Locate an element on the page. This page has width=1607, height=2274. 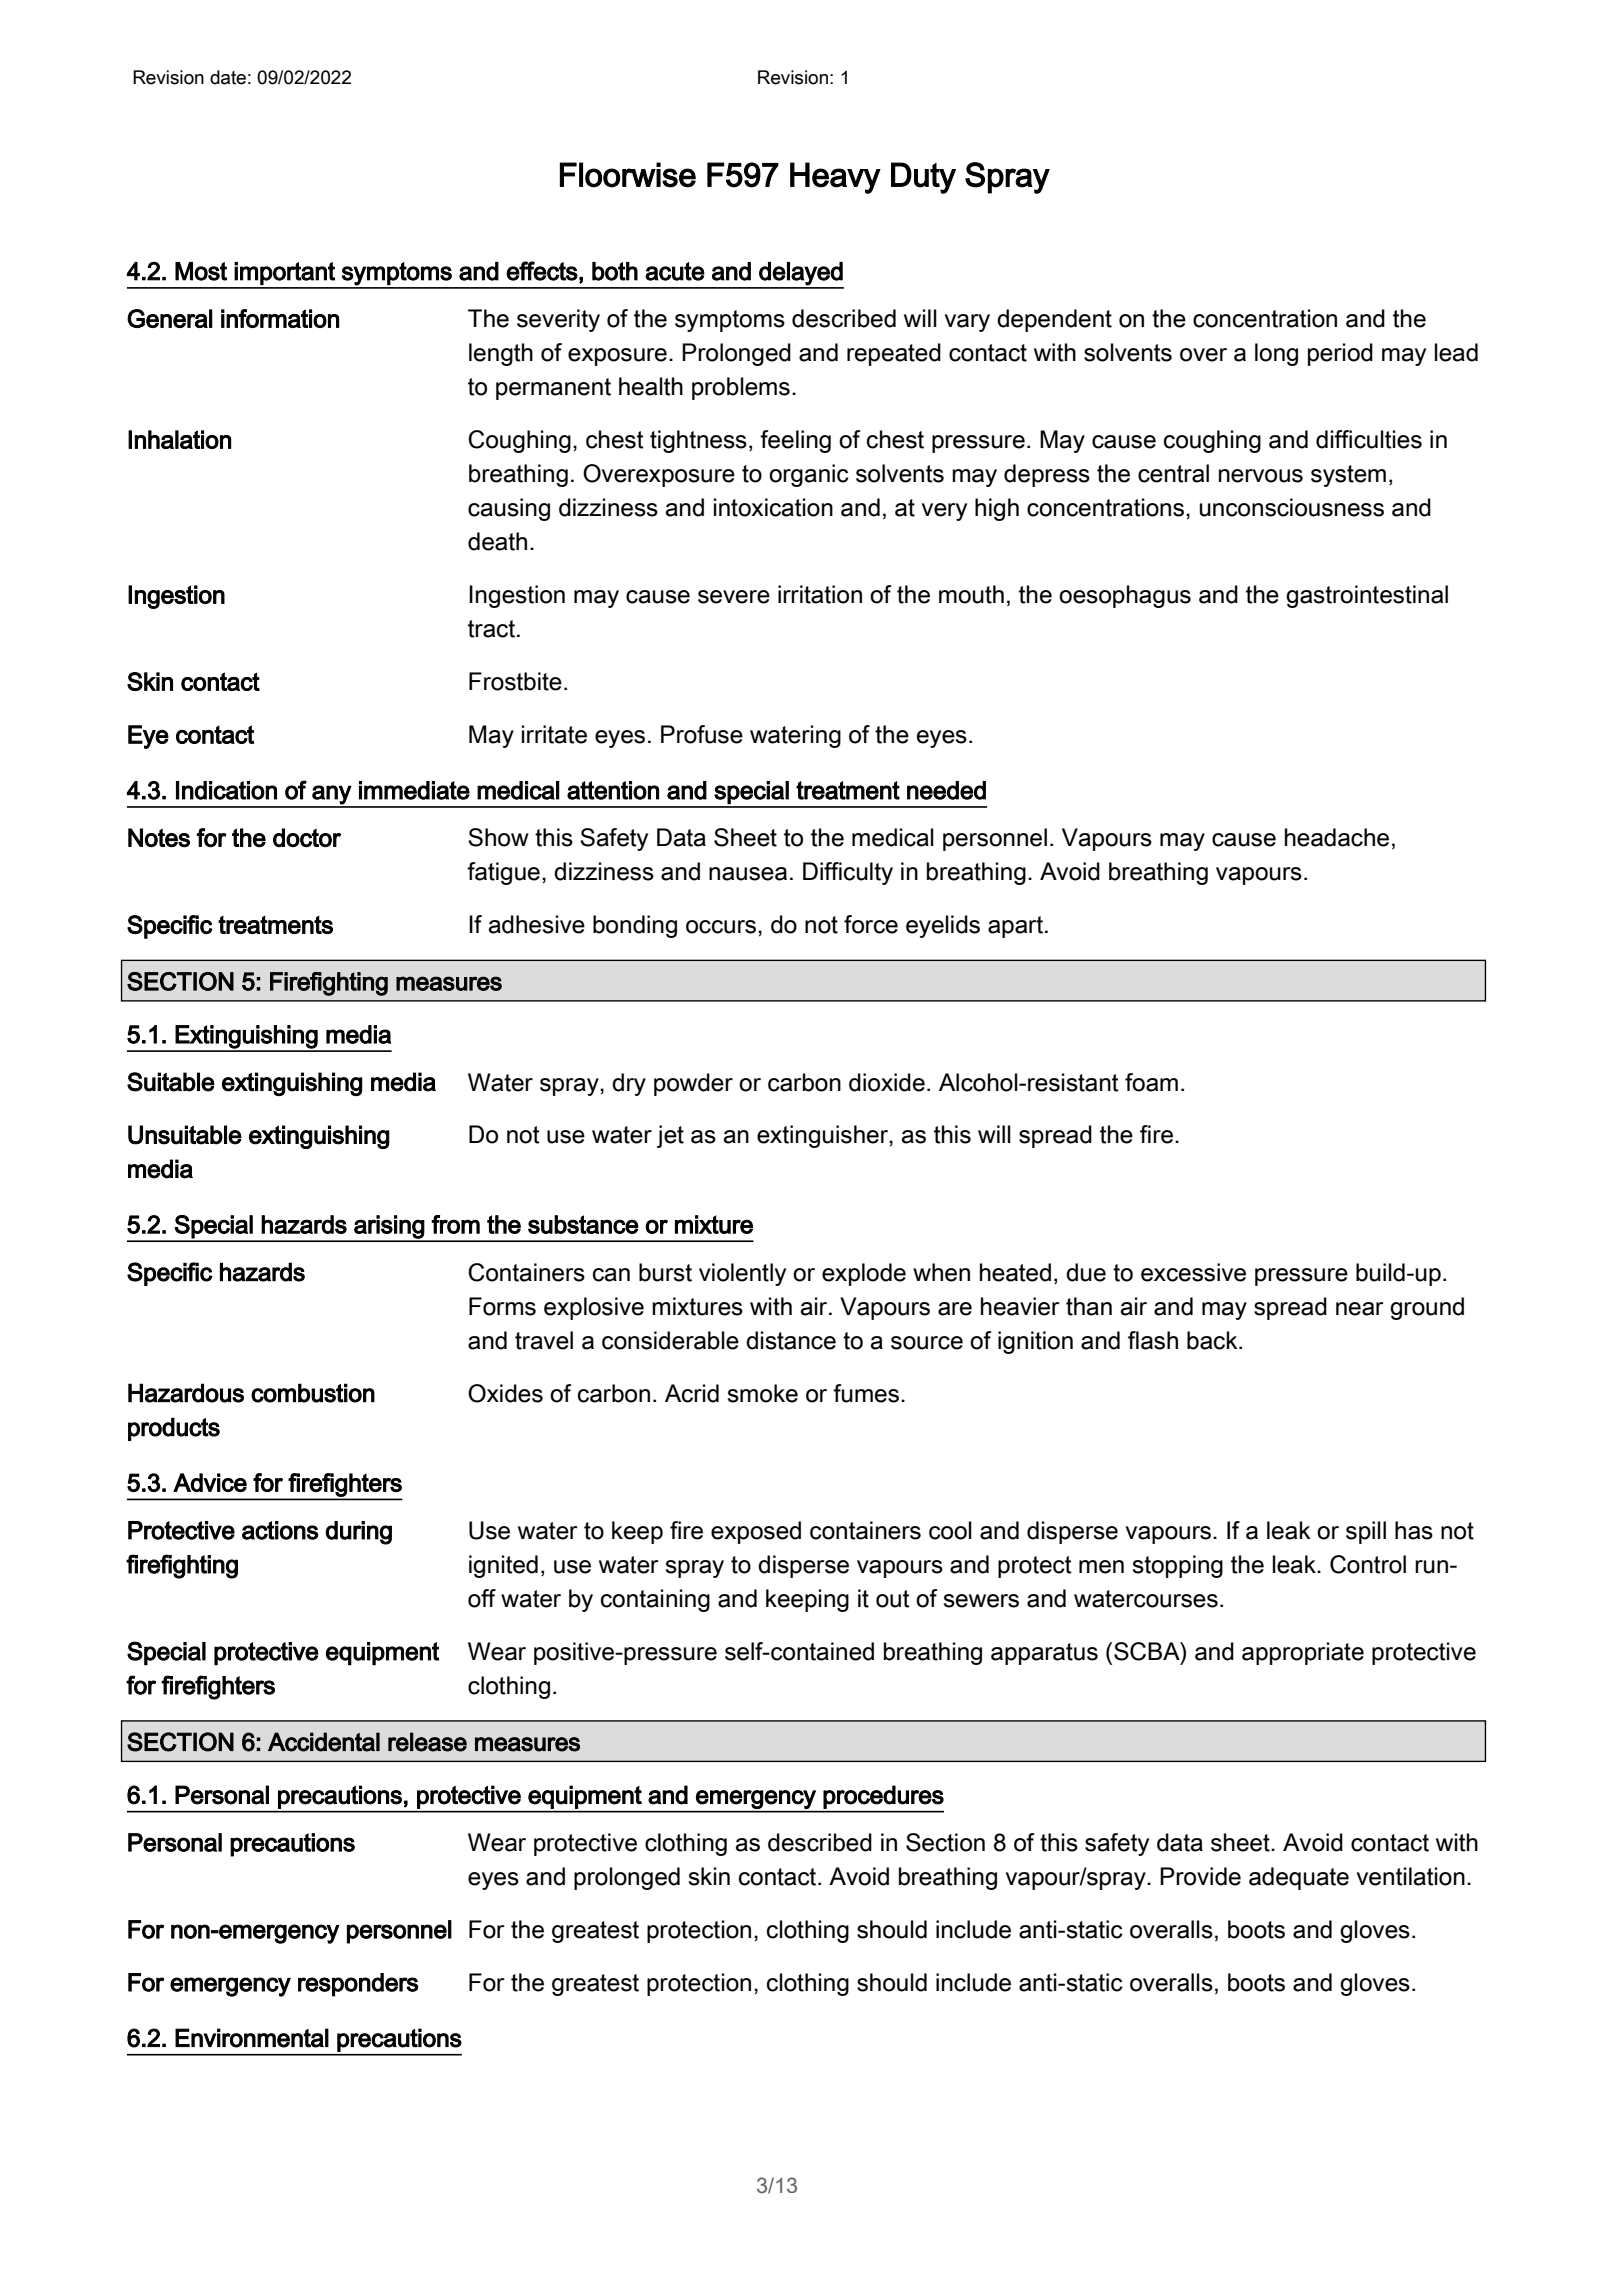
doctor is located at coordinates (307, 837).
